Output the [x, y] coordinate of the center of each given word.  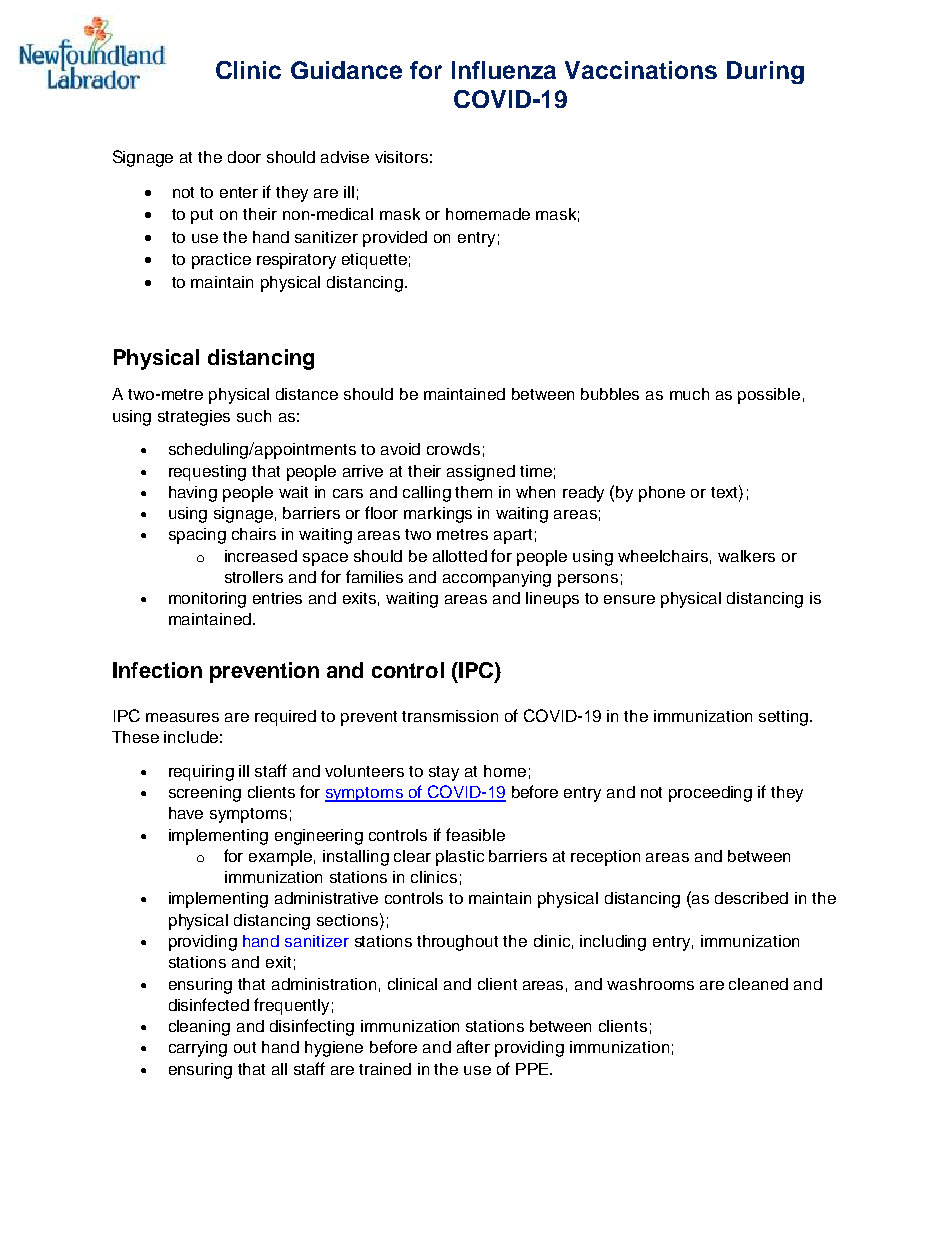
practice [221, 261]
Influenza [504, 70]
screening [205, 794]
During [765, 72]
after [473, 1046]
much [689, 394]
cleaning [199, 1028]
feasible [475, 834]
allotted [460, 556]
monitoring [207, 600]
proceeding [710, 794]
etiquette [374, 261]
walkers [746, 556]
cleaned [758, 984]
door [244, 157]
